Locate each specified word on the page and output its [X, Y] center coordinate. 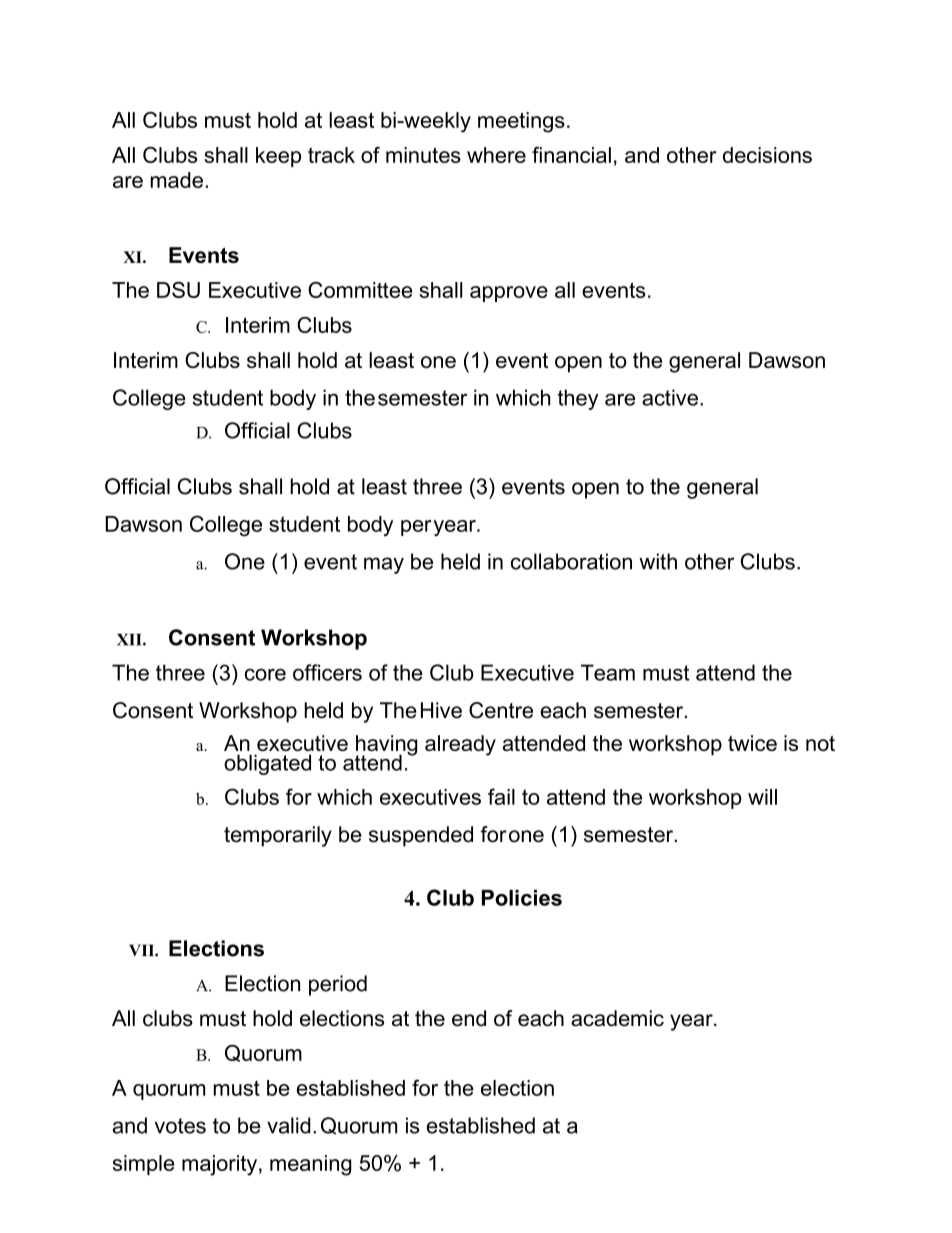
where [496, 155]
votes [180, 1126]
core [265, 674]
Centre [501, 710]
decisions [767, 155]
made [177, 180]
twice [752, 743]
